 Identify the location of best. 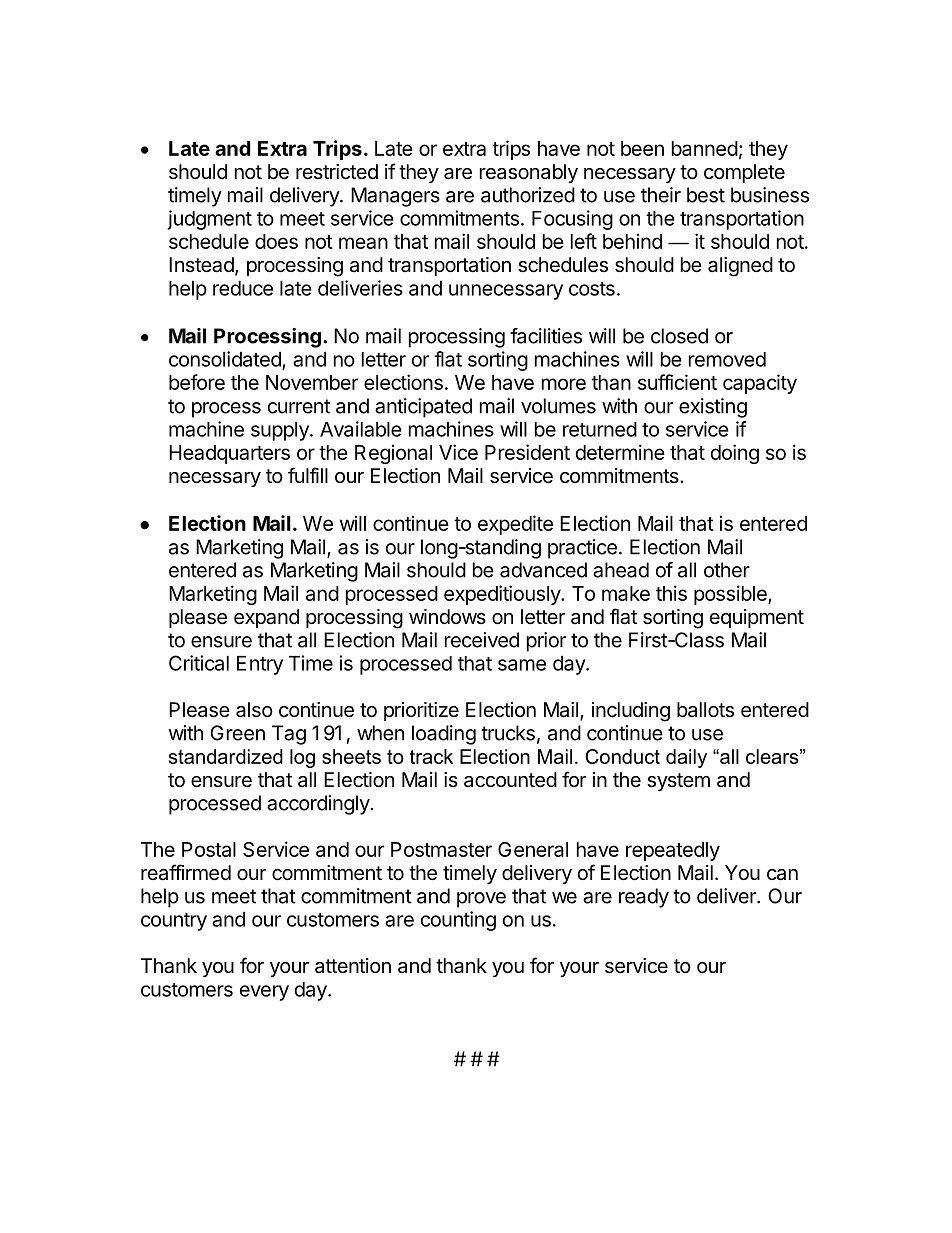
(706, 195).
